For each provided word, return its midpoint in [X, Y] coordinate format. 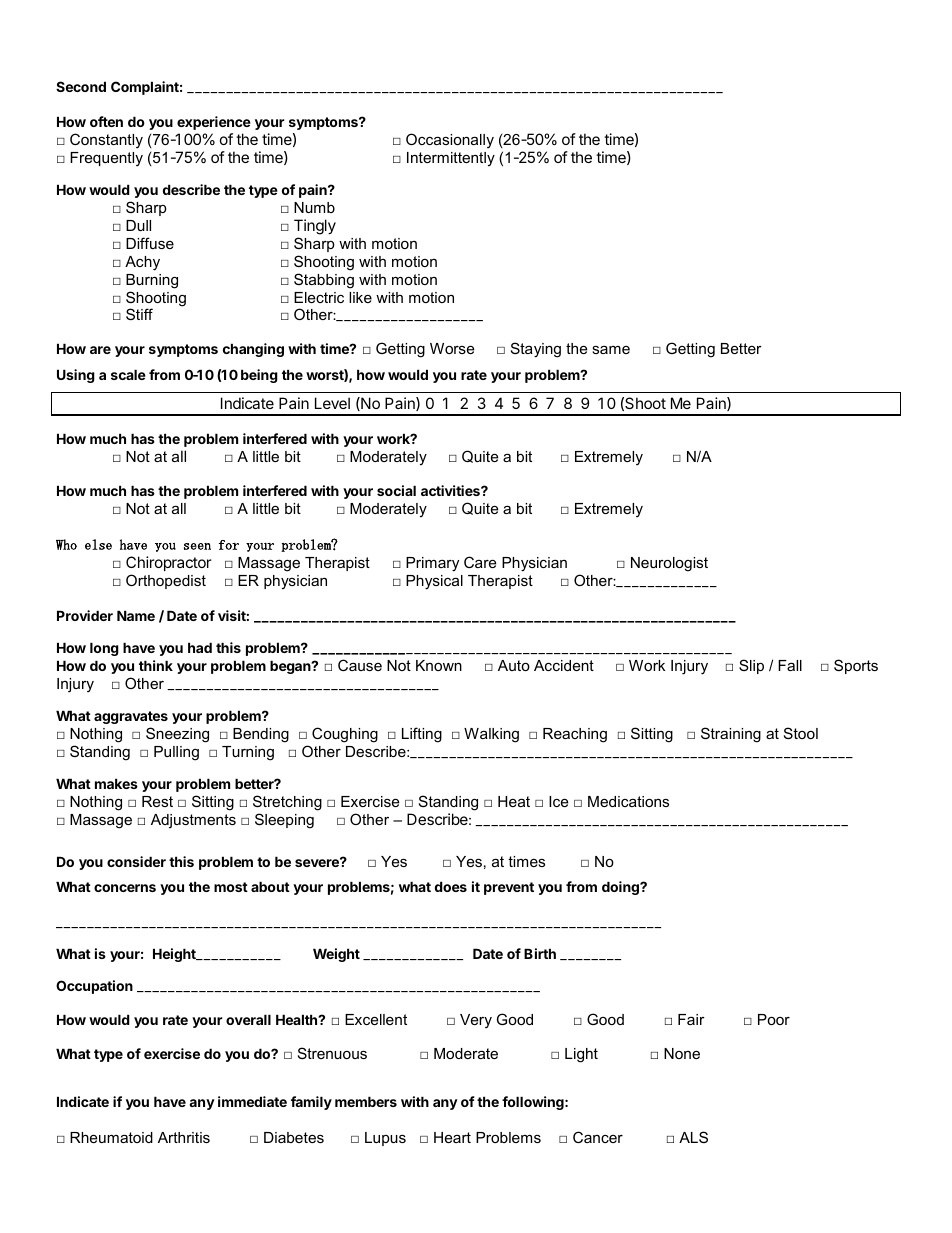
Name [136, 615]
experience [214, 123]
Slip [751, 666]
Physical [434, 582]
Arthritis [184, 1137]
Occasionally [450, 141]
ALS [693, 1137]
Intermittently [451, 159]
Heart [452, 1137]
